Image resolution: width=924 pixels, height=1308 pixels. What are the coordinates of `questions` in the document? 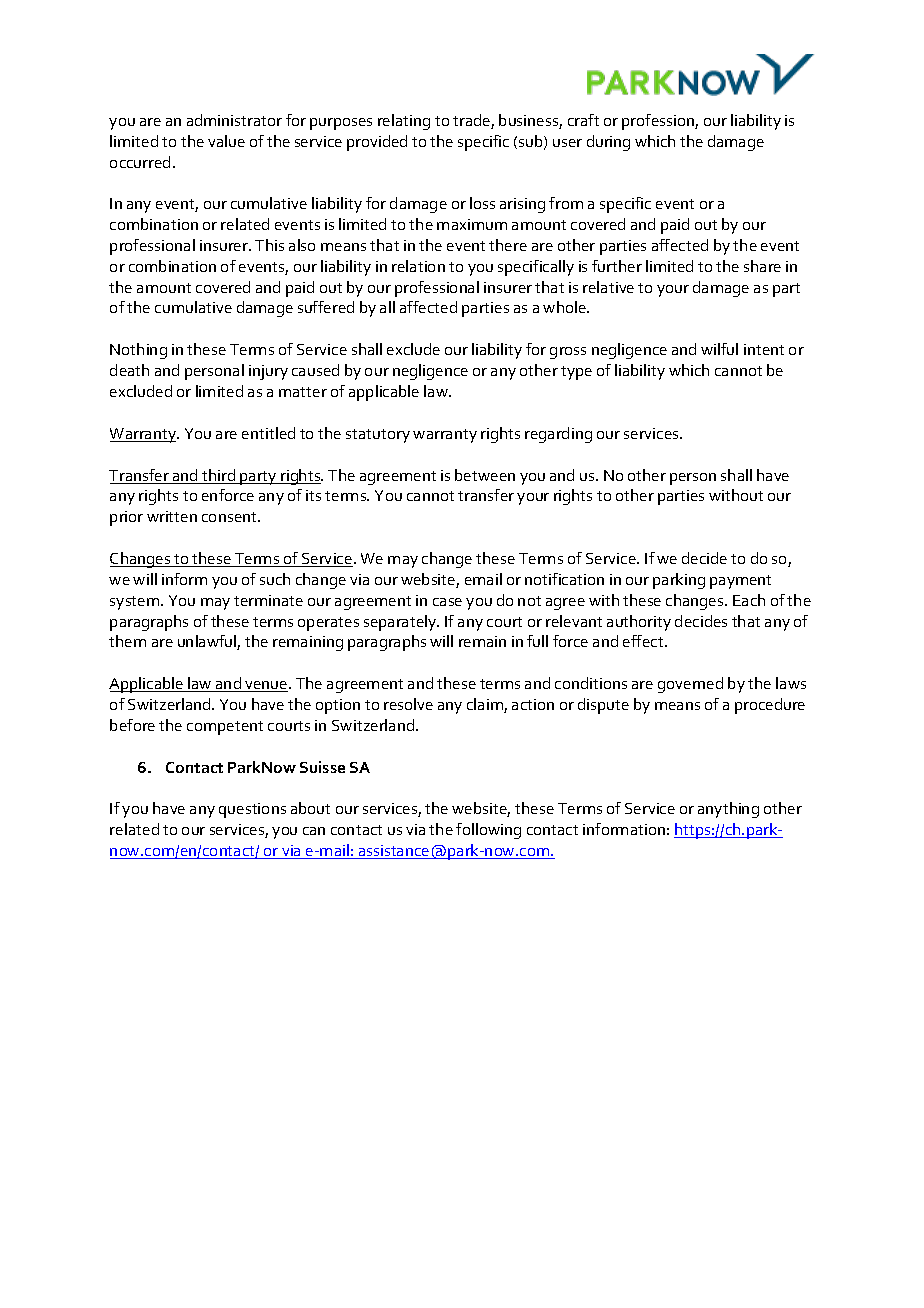 It's located at (252, 810).
